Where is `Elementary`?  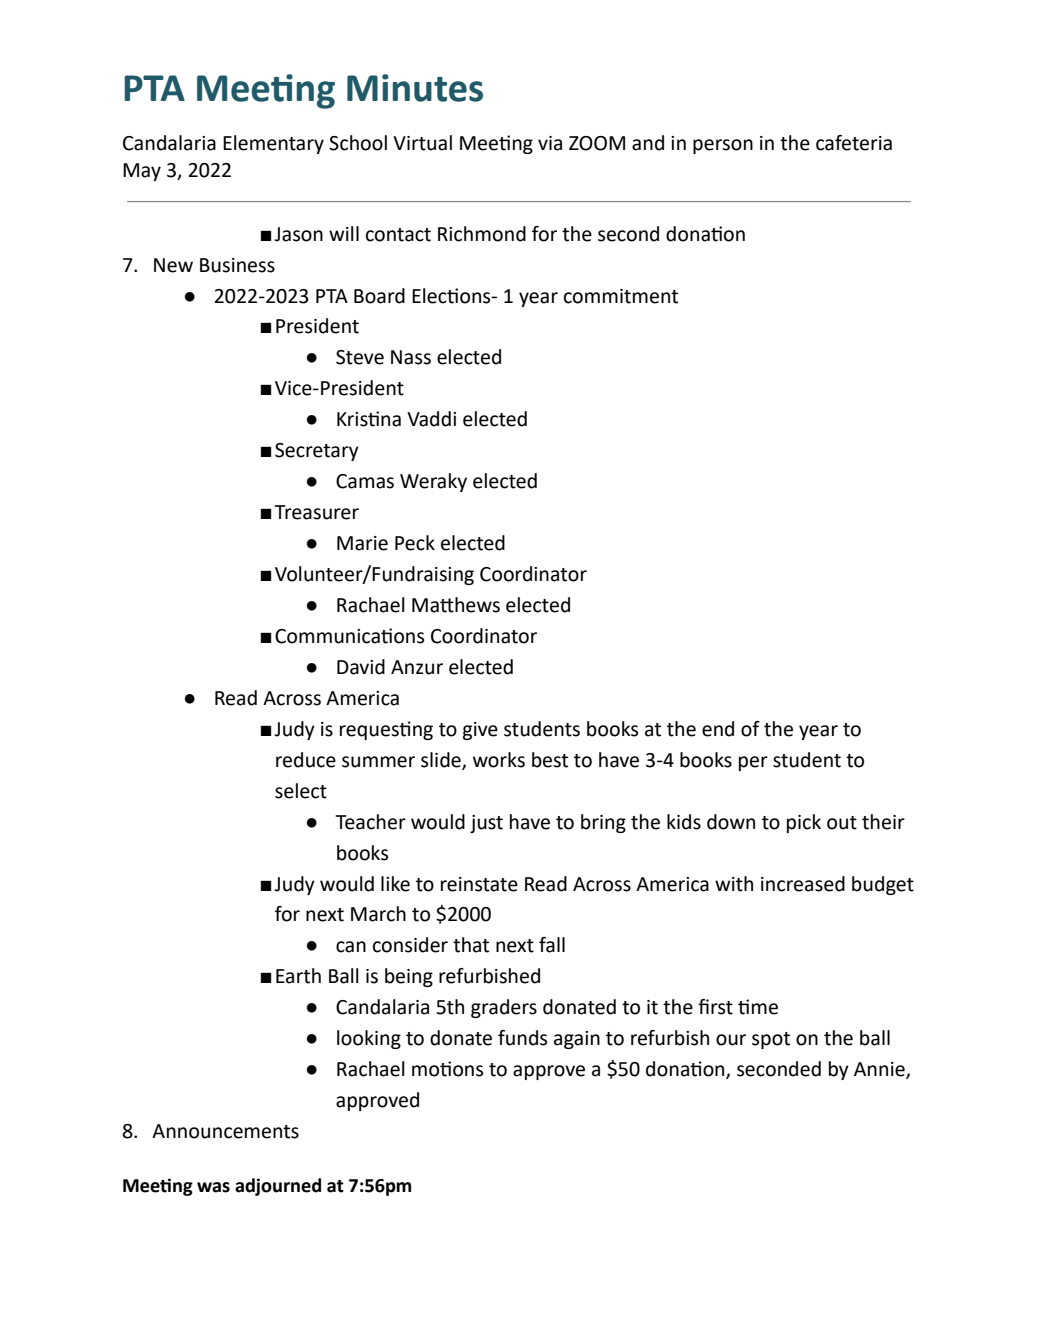
Elementary is located at coordinates (273, 144).
